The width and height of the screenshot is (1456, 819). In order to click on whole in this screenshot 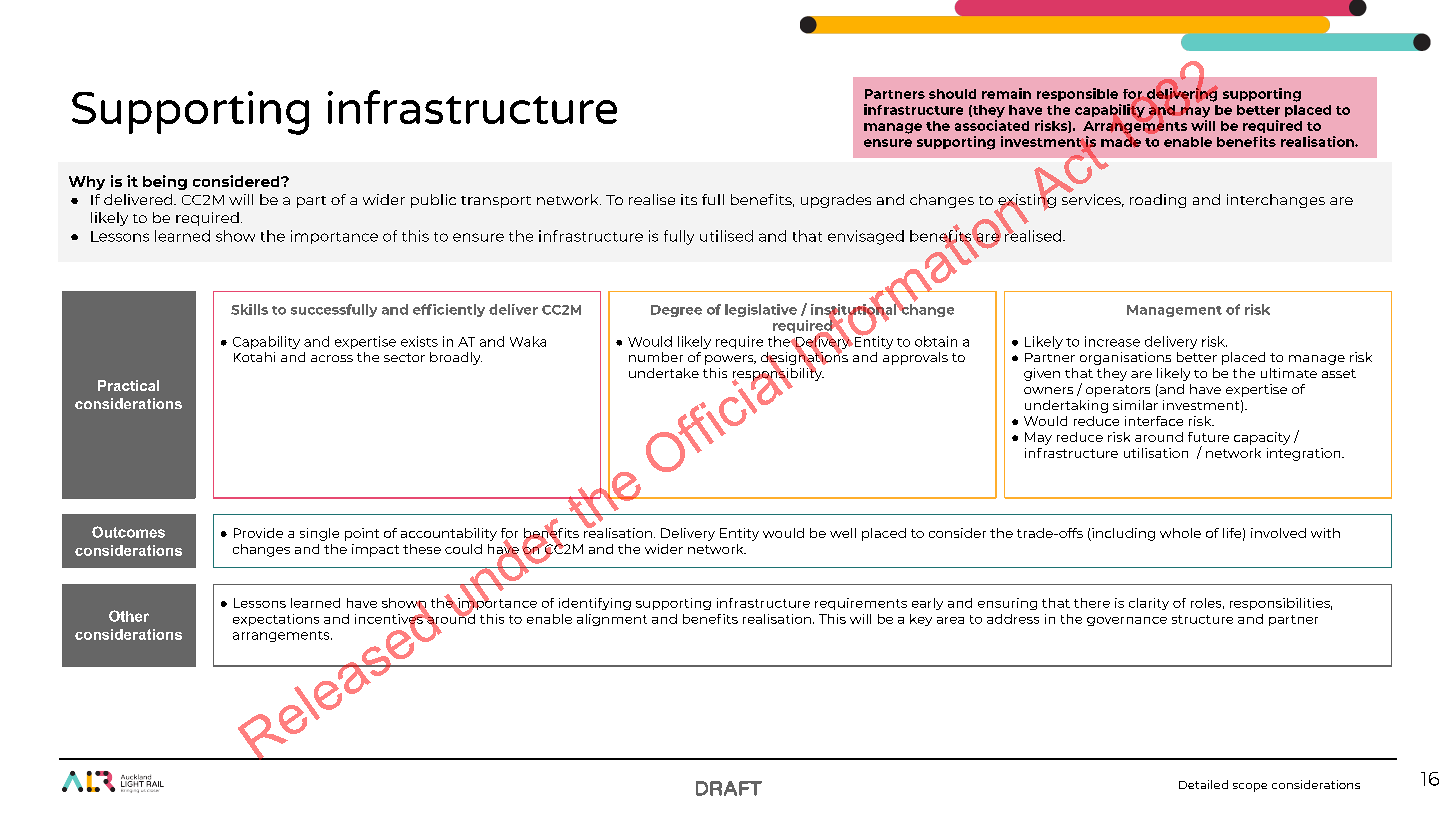, I will do `click(1180, 533)`.
